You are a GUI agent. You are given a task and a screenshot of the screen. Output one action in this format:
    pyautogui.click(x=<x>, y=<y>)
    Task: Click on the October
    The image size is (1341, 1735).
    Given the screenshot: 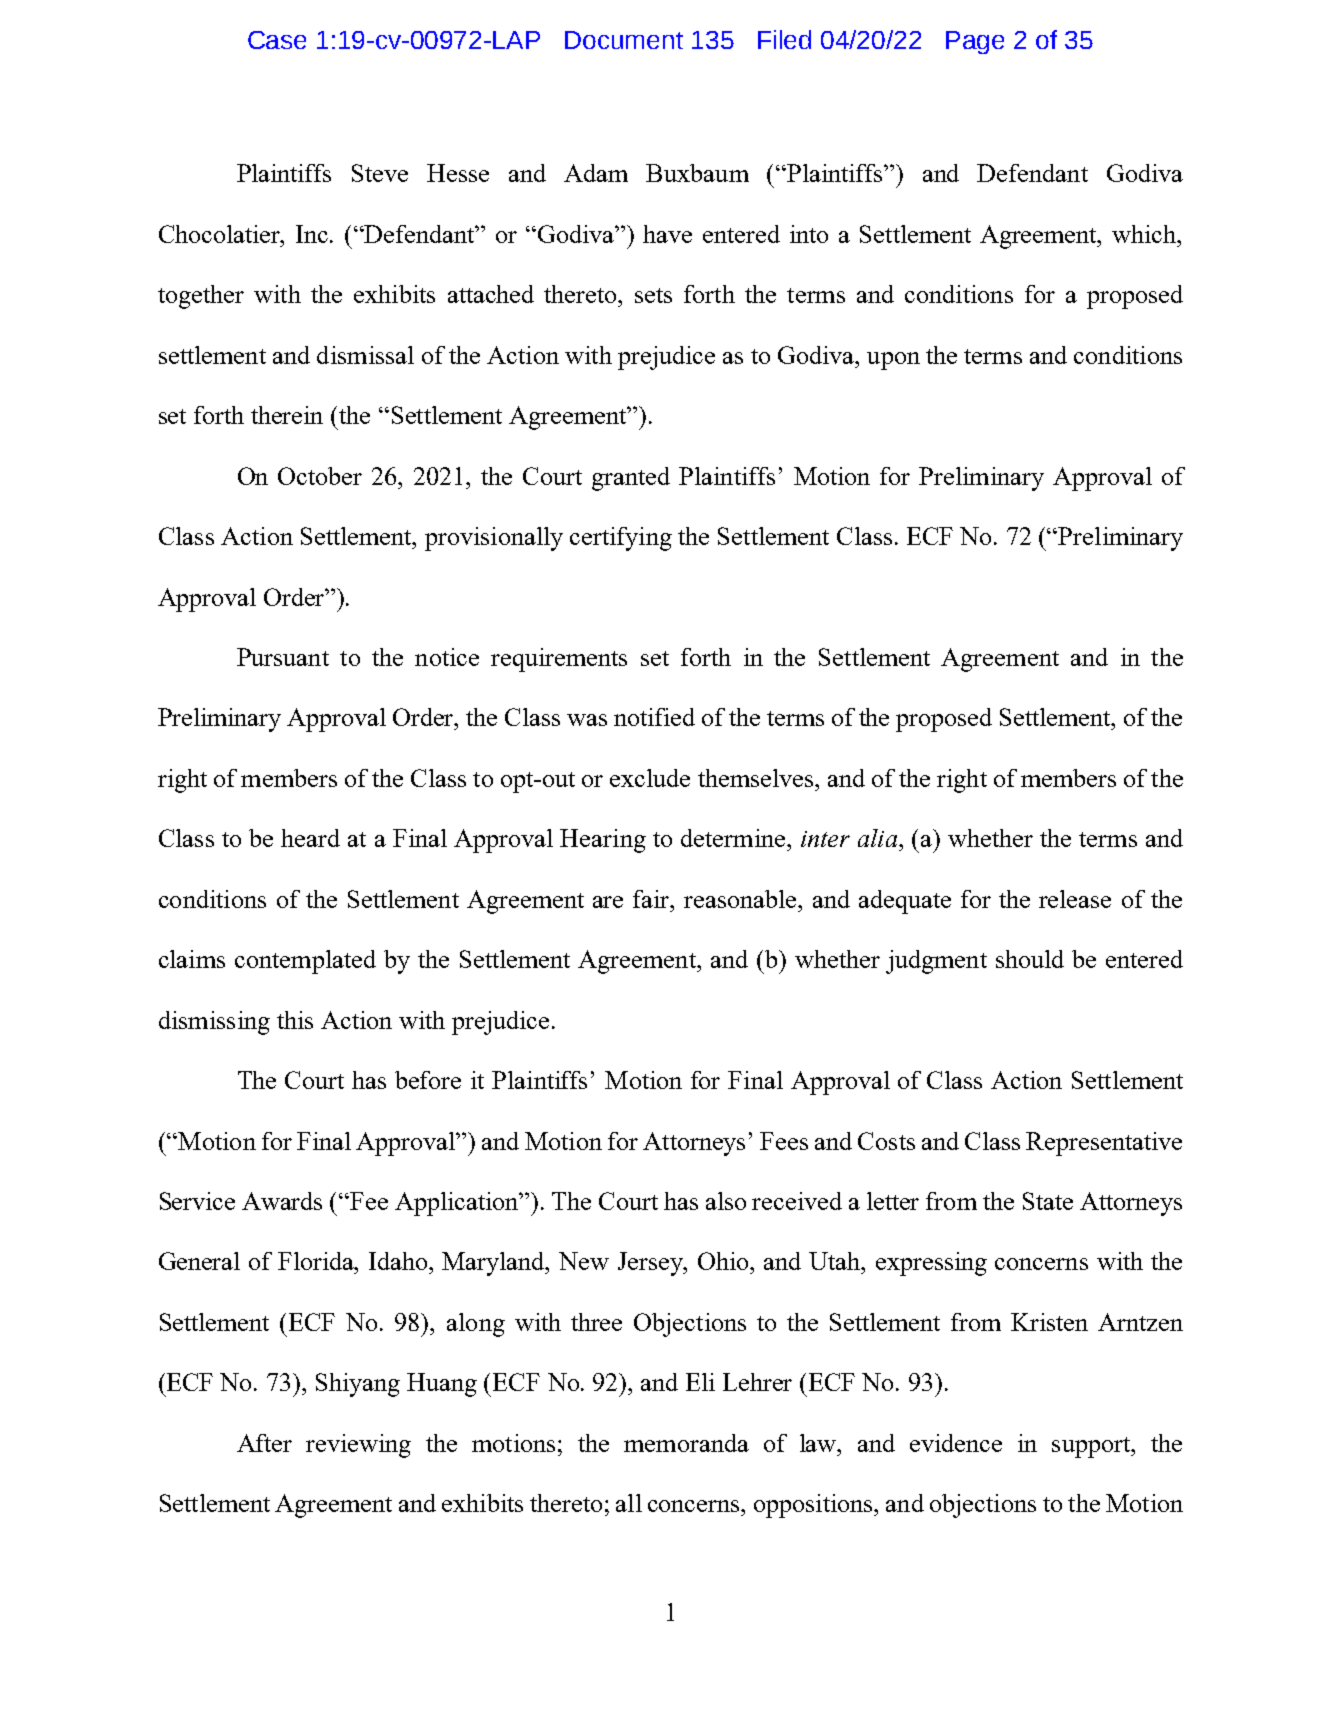 What is the action you would take?
    pyautogui.click(x=320, y=476)
